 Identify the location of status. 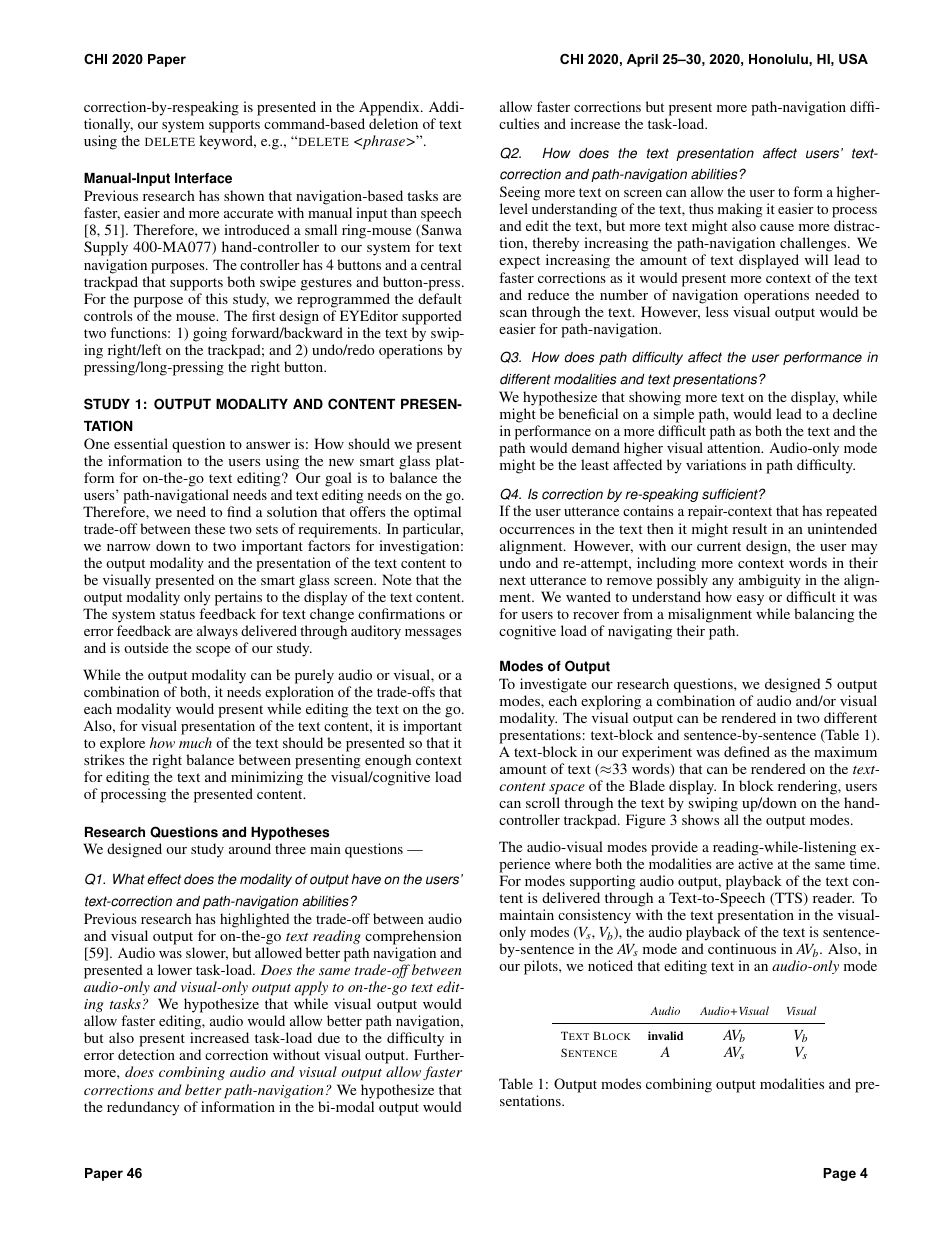
(177, 614).
